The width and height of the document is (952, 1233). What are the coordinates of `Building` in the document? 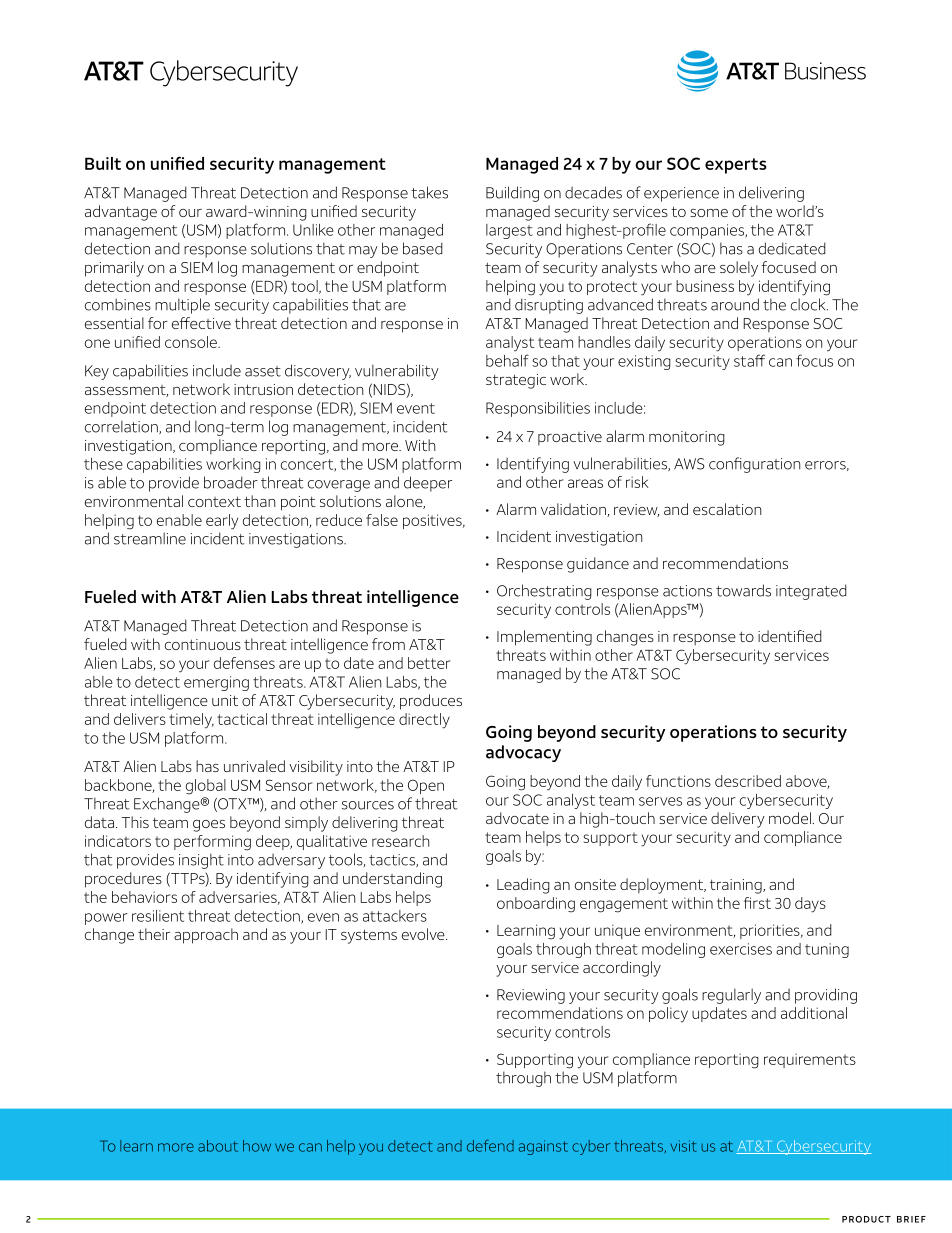 It's located at (512, 194).
